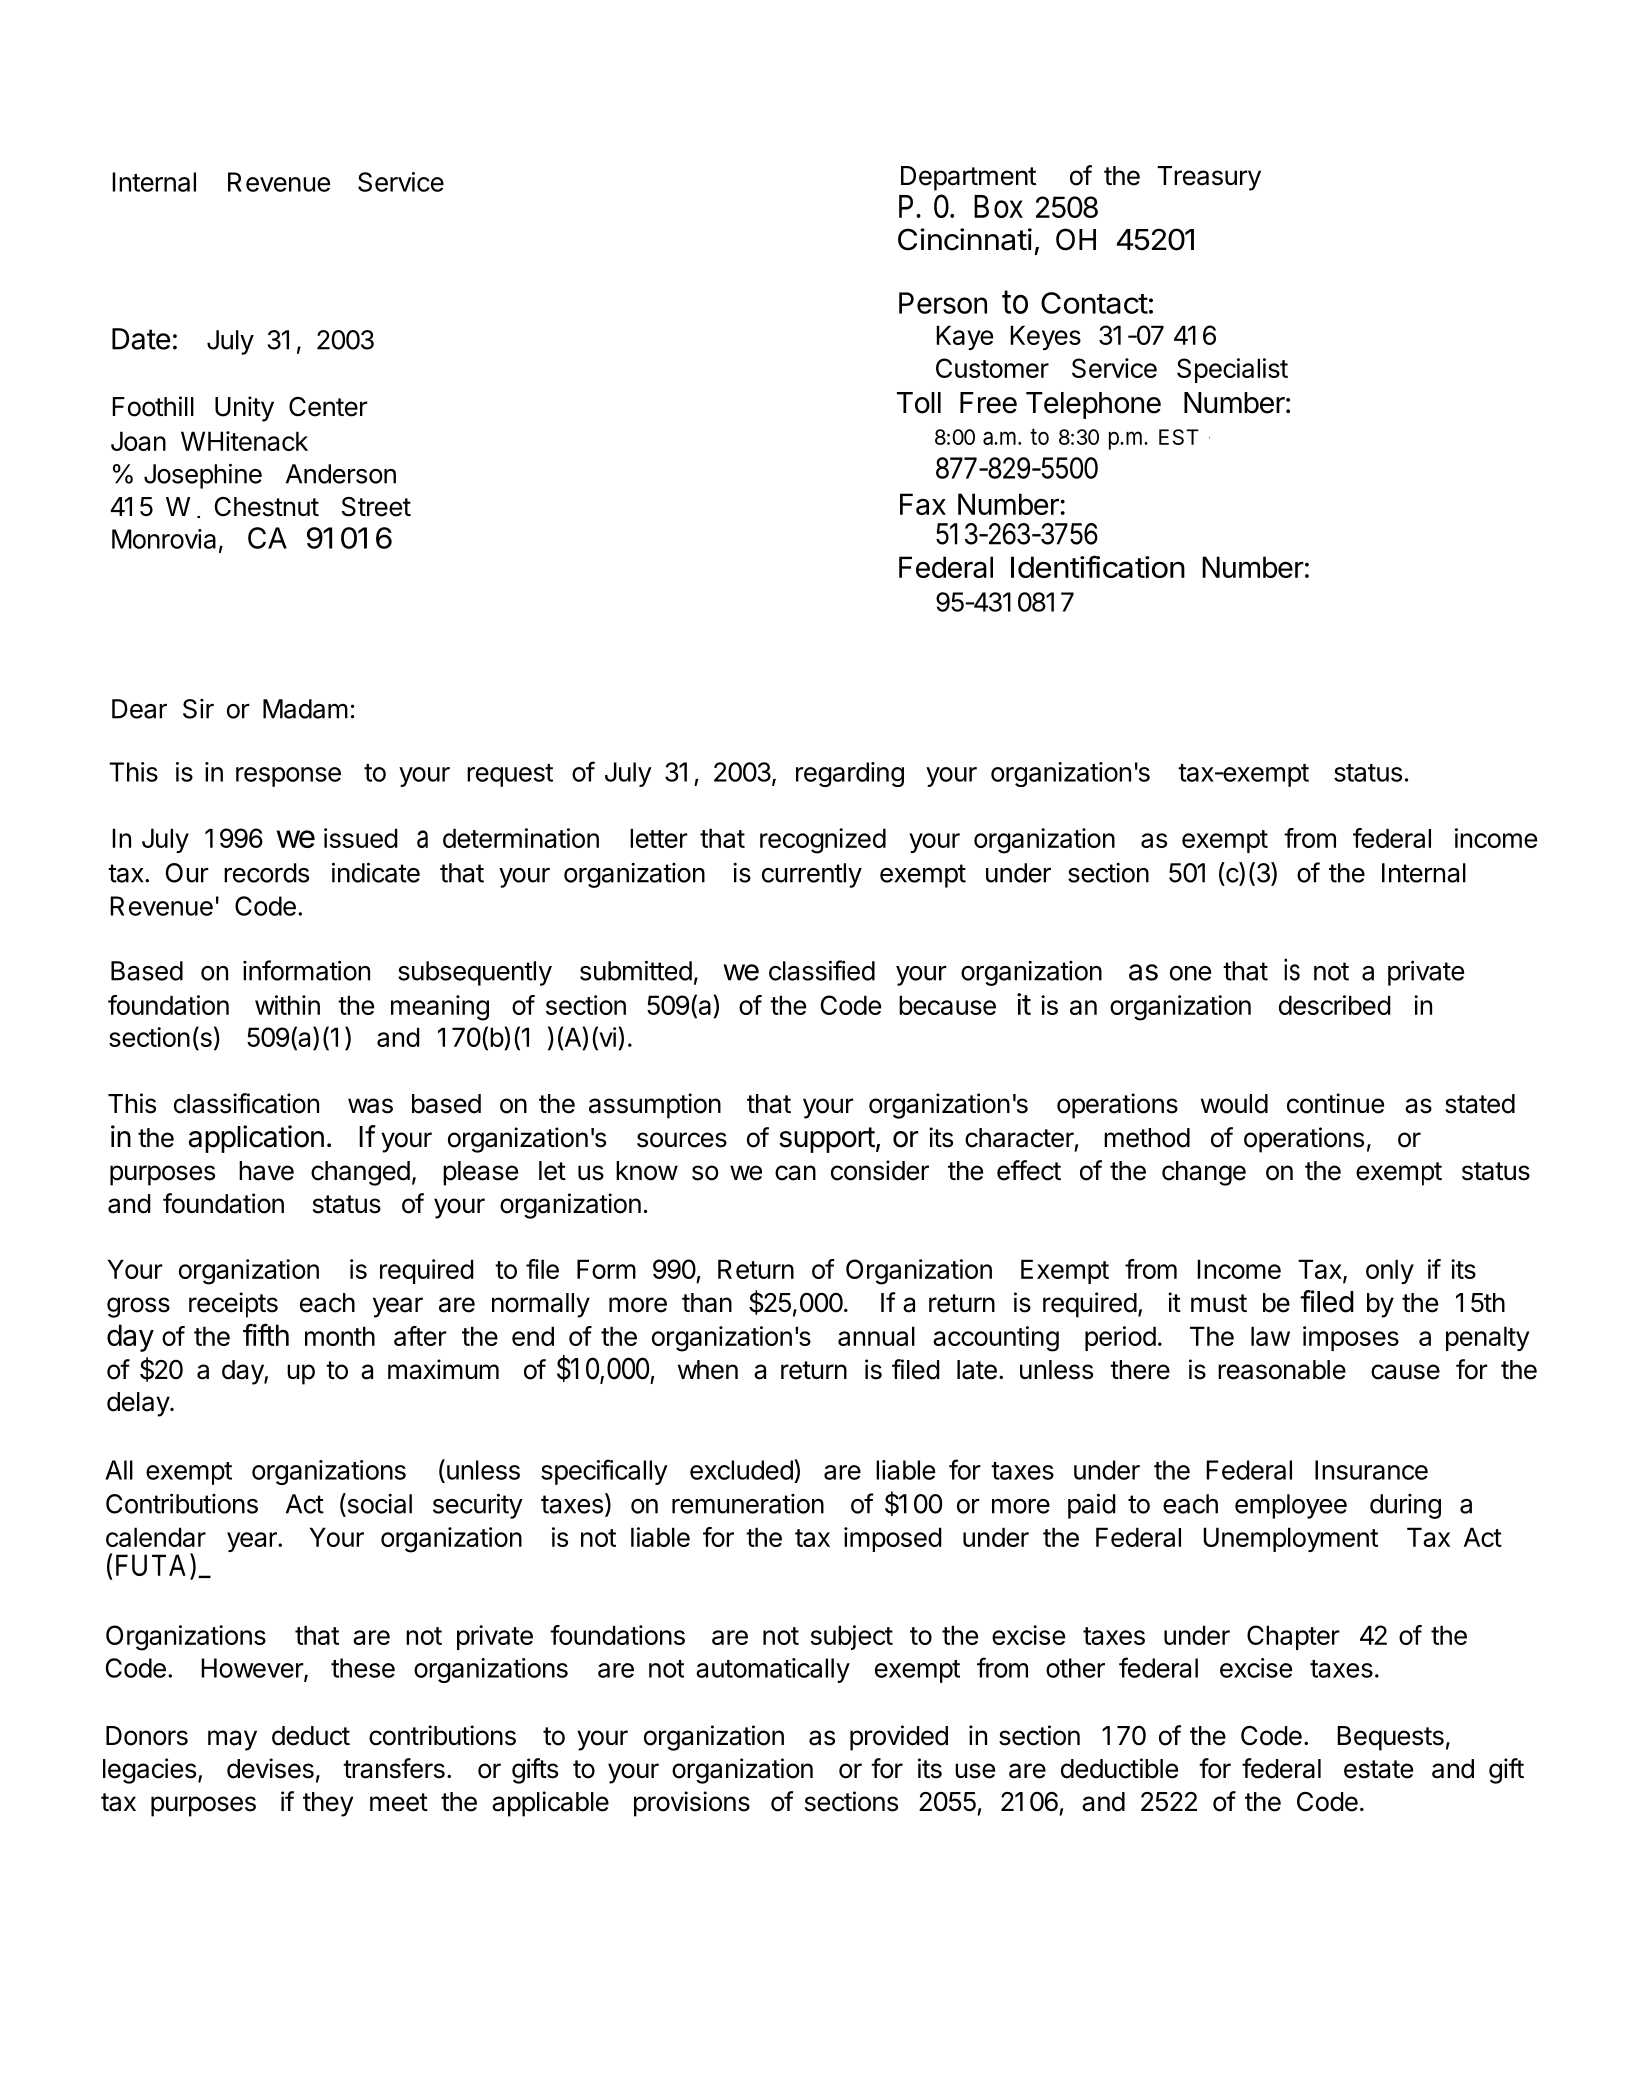 The width and height of the image is (1630, 2096). I want to click on can, so click(795, 1173).
